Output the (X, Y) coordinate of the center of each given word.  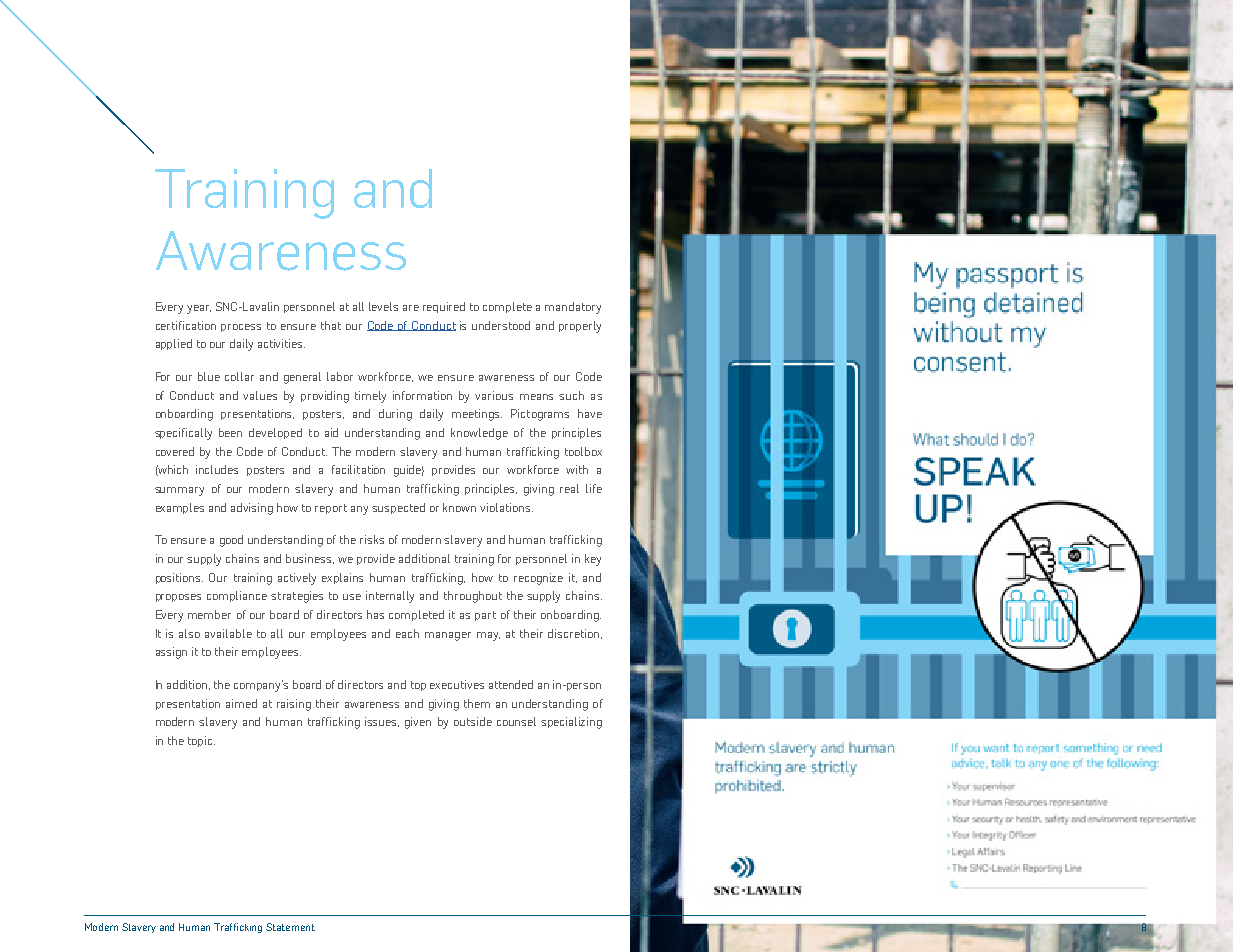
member (209, 614)
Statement (290, 927)
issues (382, 722)
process (241, 328)
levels (383, 306)
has (375, 614)
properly (580, 327)
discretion (575, 634)
